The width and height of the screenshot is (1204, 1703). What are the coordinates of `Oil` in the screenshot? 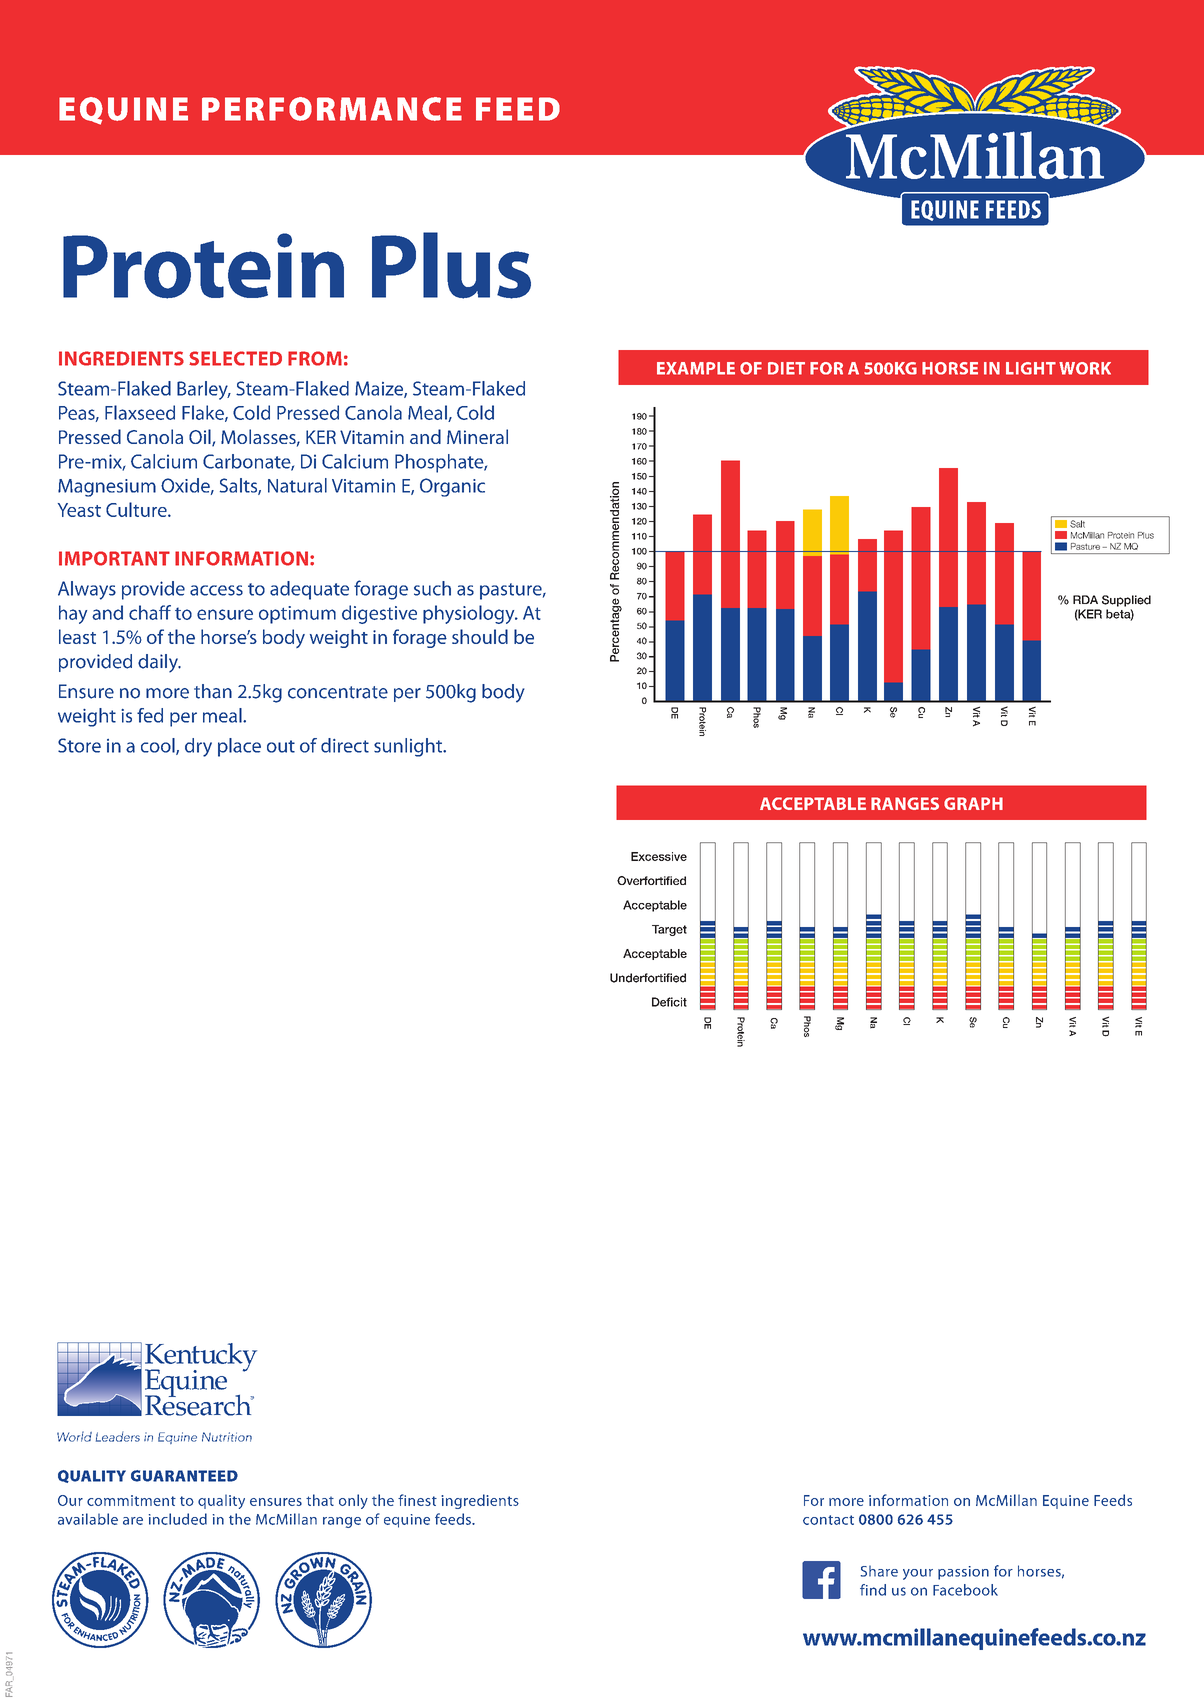 It's located at (201, 438).
